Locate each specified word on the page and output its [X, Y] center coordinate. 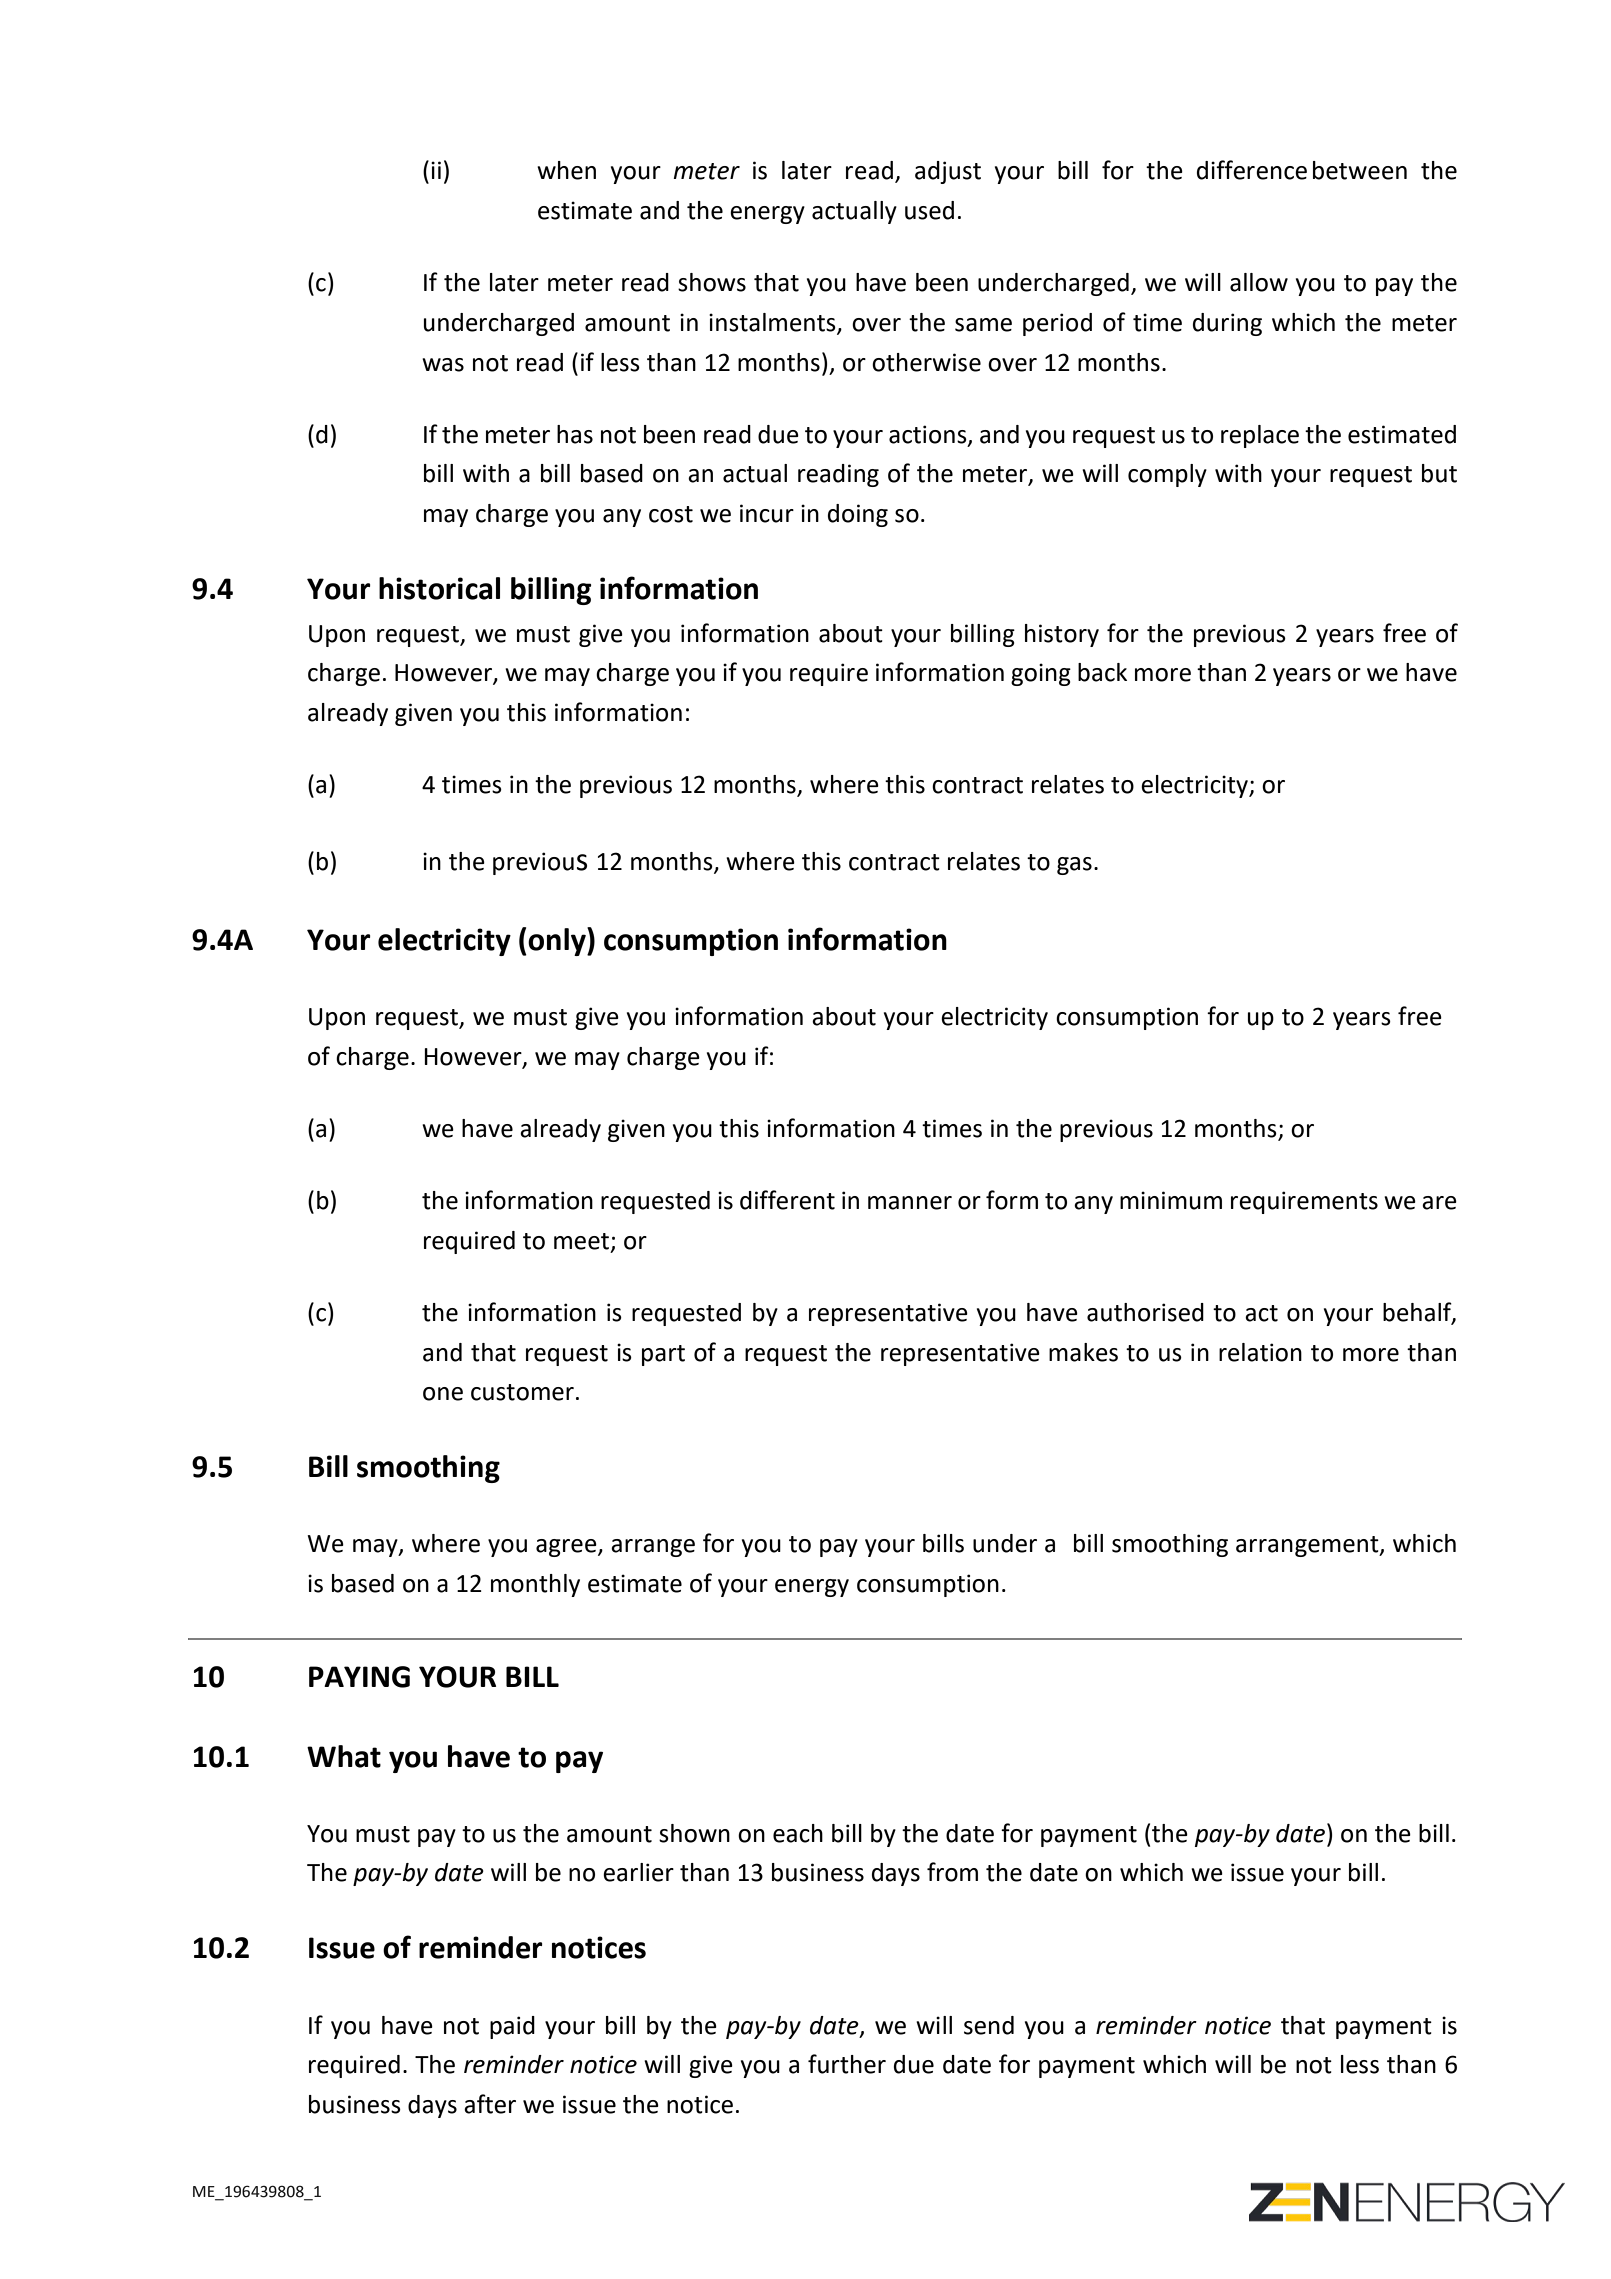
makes [1083, 1352]
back [1102, 672]
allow [1259, 282]
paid [512, 2027]
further [847, 2064]
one [443, 1394]
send [989, 2025]
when [566, 170]
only [557, 941]
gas [1074, 866]
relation [1260, 1352]
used [929, 210]
